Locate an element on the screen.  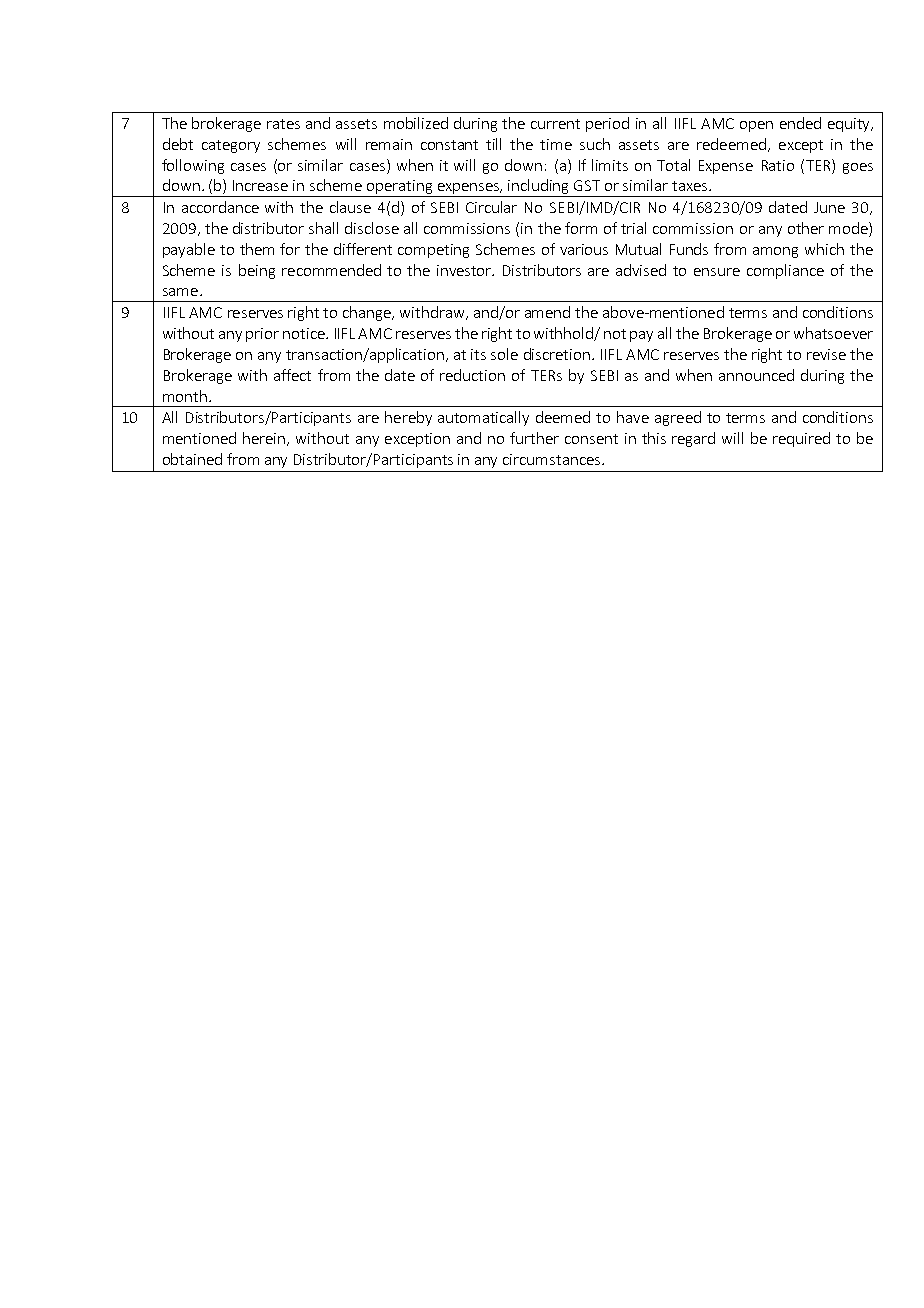
compliance is located at coordinates (785, 271).
